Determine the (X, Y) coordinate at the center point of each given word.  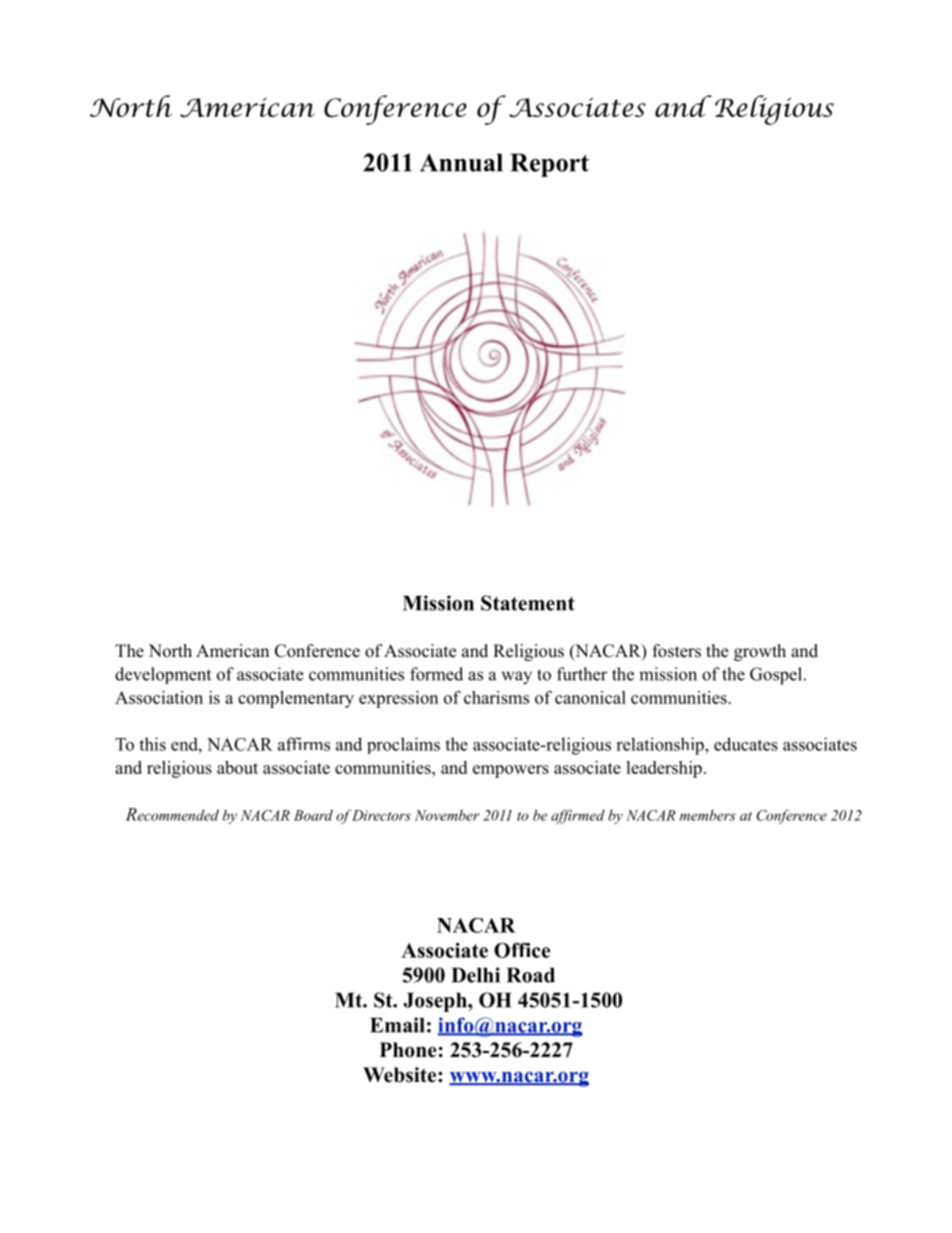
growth (760, 652)
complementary (296, 699)
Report (549, 165)
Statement (528, 603)
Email (397, 1025)
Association (159, 697)
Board (313, 815)
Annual (461, 162)
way (516, 678)
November (447, 815)
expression (398, 699)
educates (746, 744)
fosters (677, 651)
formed (436, 674)
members (708, 815)
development (163, 675)
